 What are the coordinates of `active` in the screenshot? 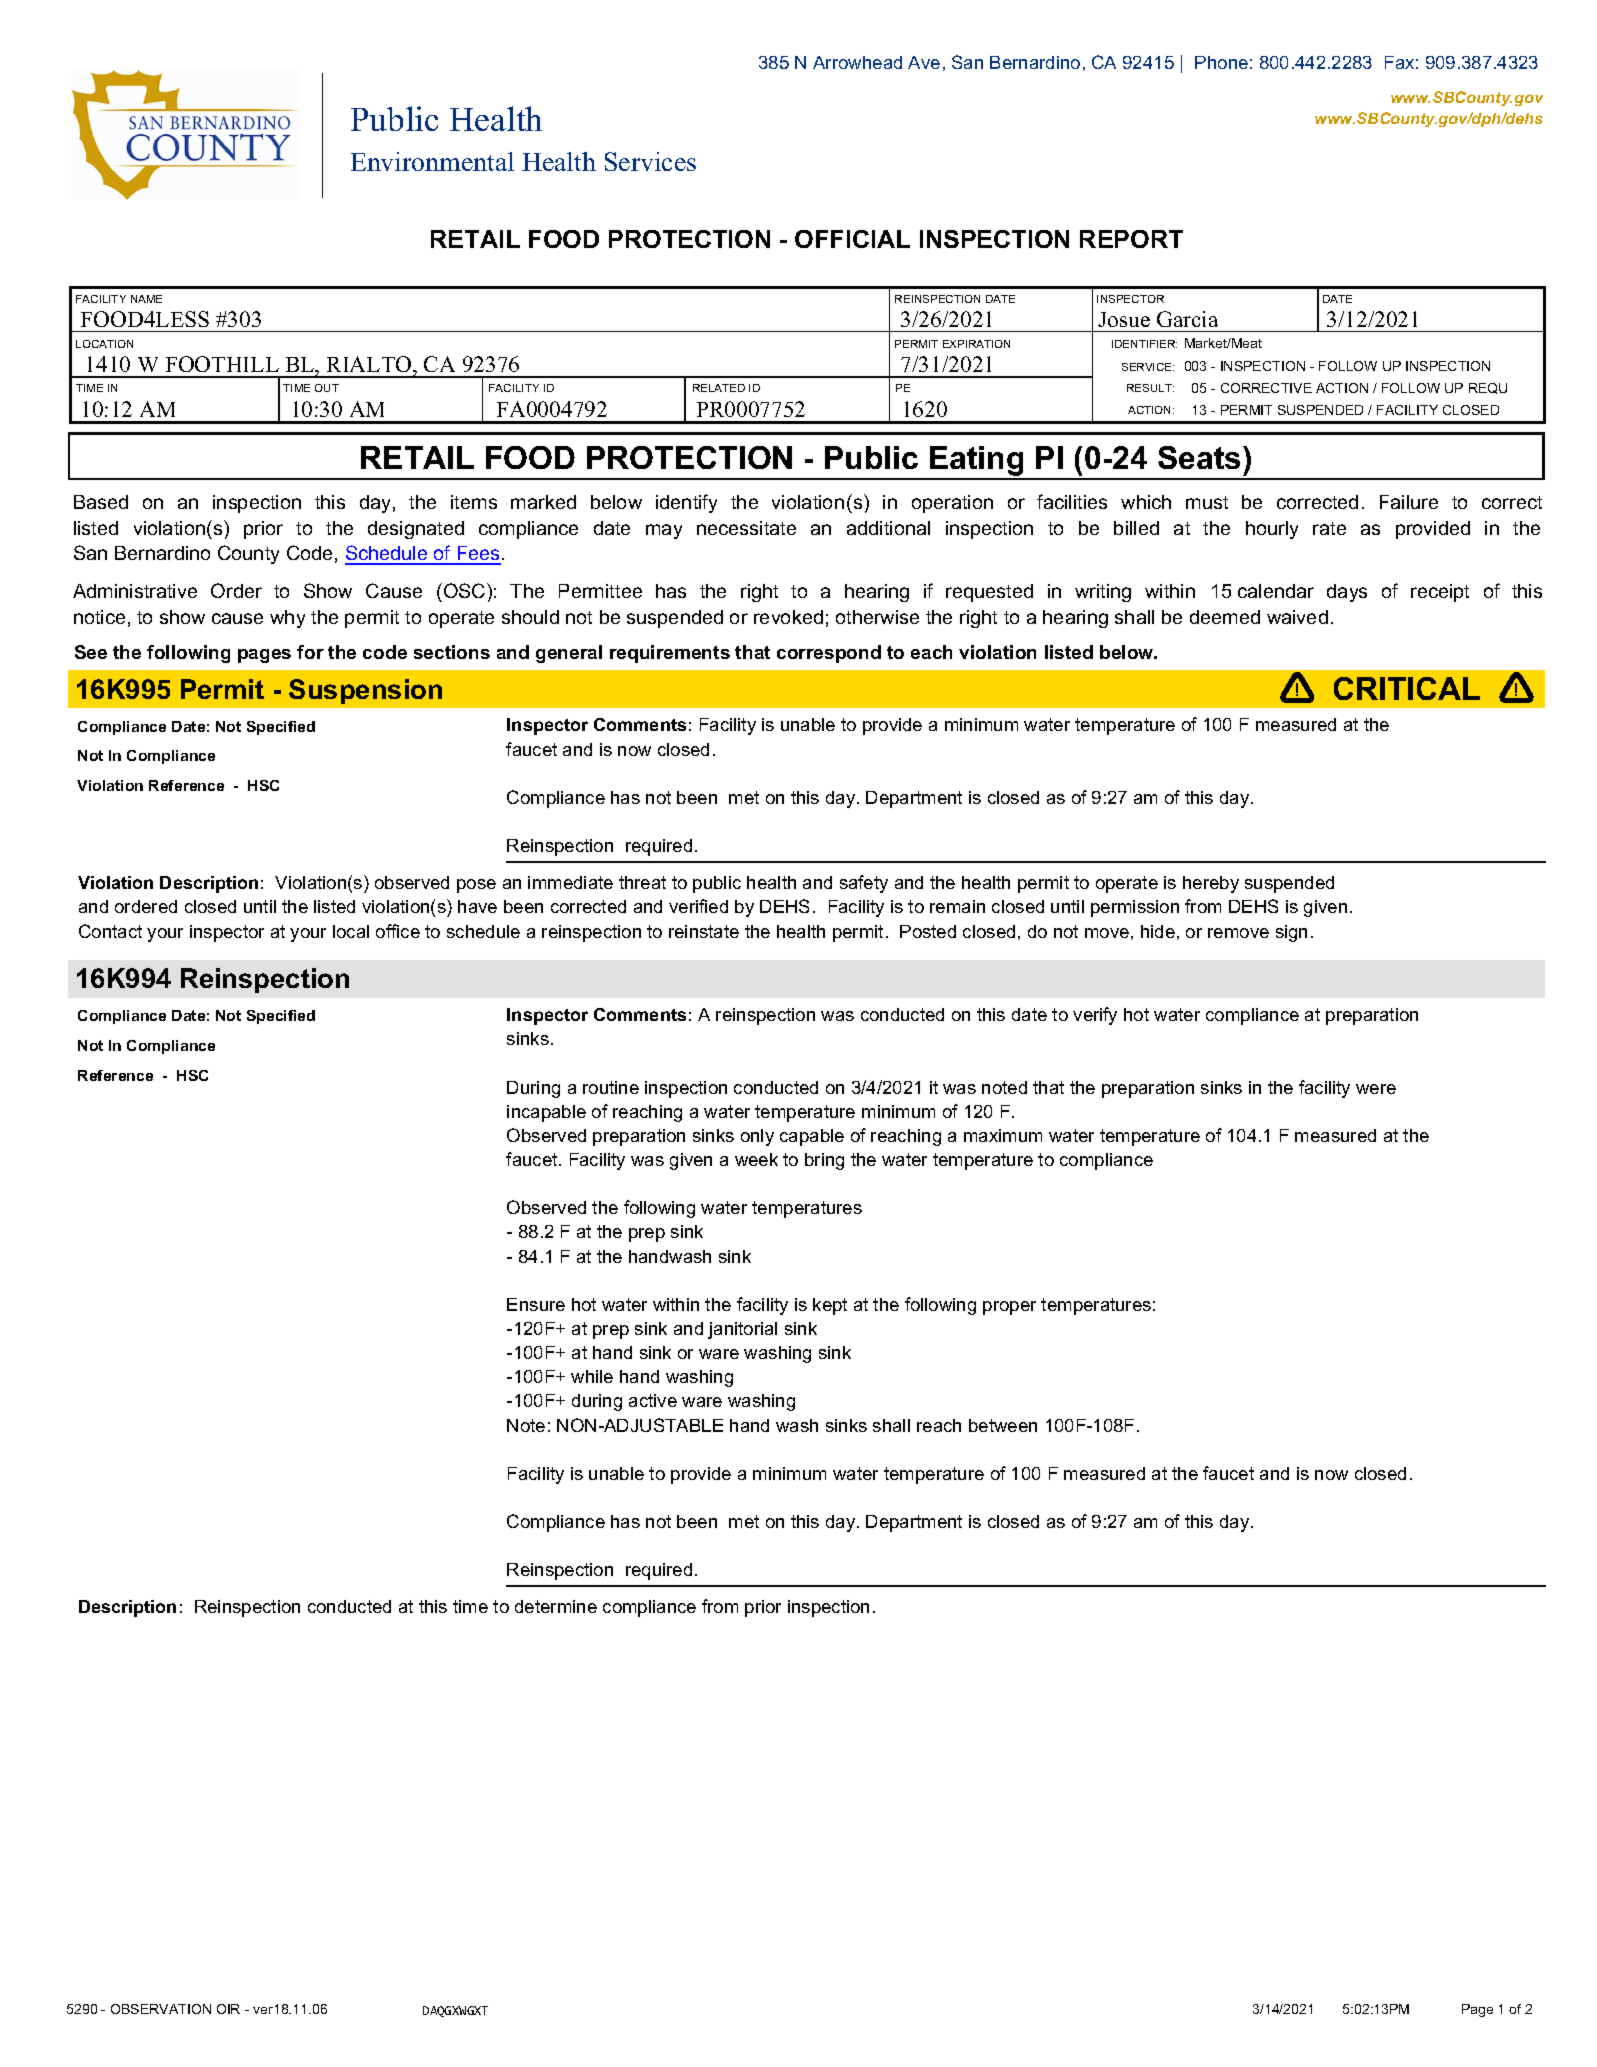 It's located at (653, 1400).
